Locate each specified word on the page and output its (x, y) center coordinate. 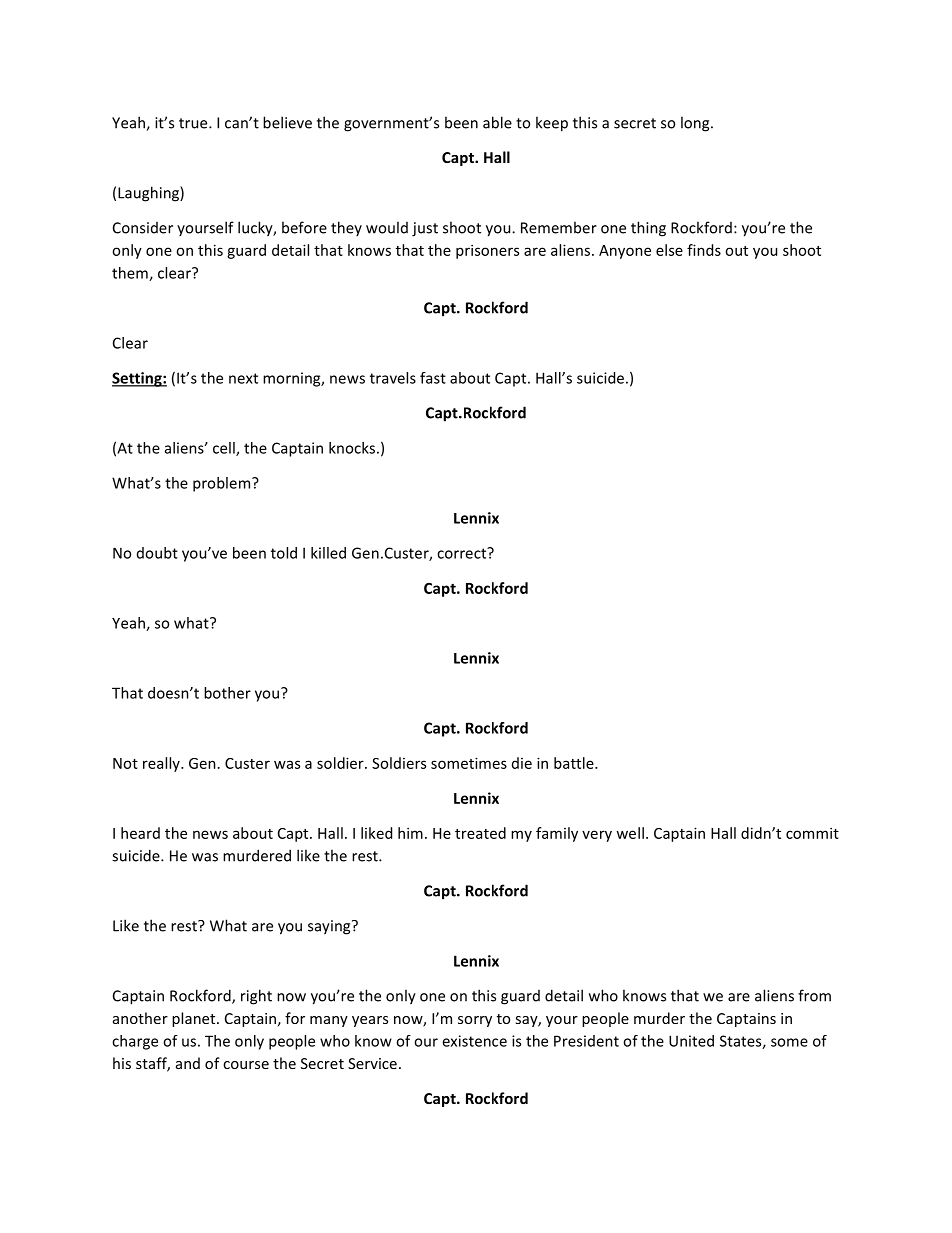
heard (140, 833)
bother (227, 693)
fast (433, 378)
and (188, 1063)
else (669, 250)
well (630, 833)
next (243, 378)
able (497, 122)
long (696, 124)
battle (575, 763)
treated (480, 833)
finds (704, 250)
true (194, 123)
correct (463, 553)
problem (223, 484)
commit (812, 833)
